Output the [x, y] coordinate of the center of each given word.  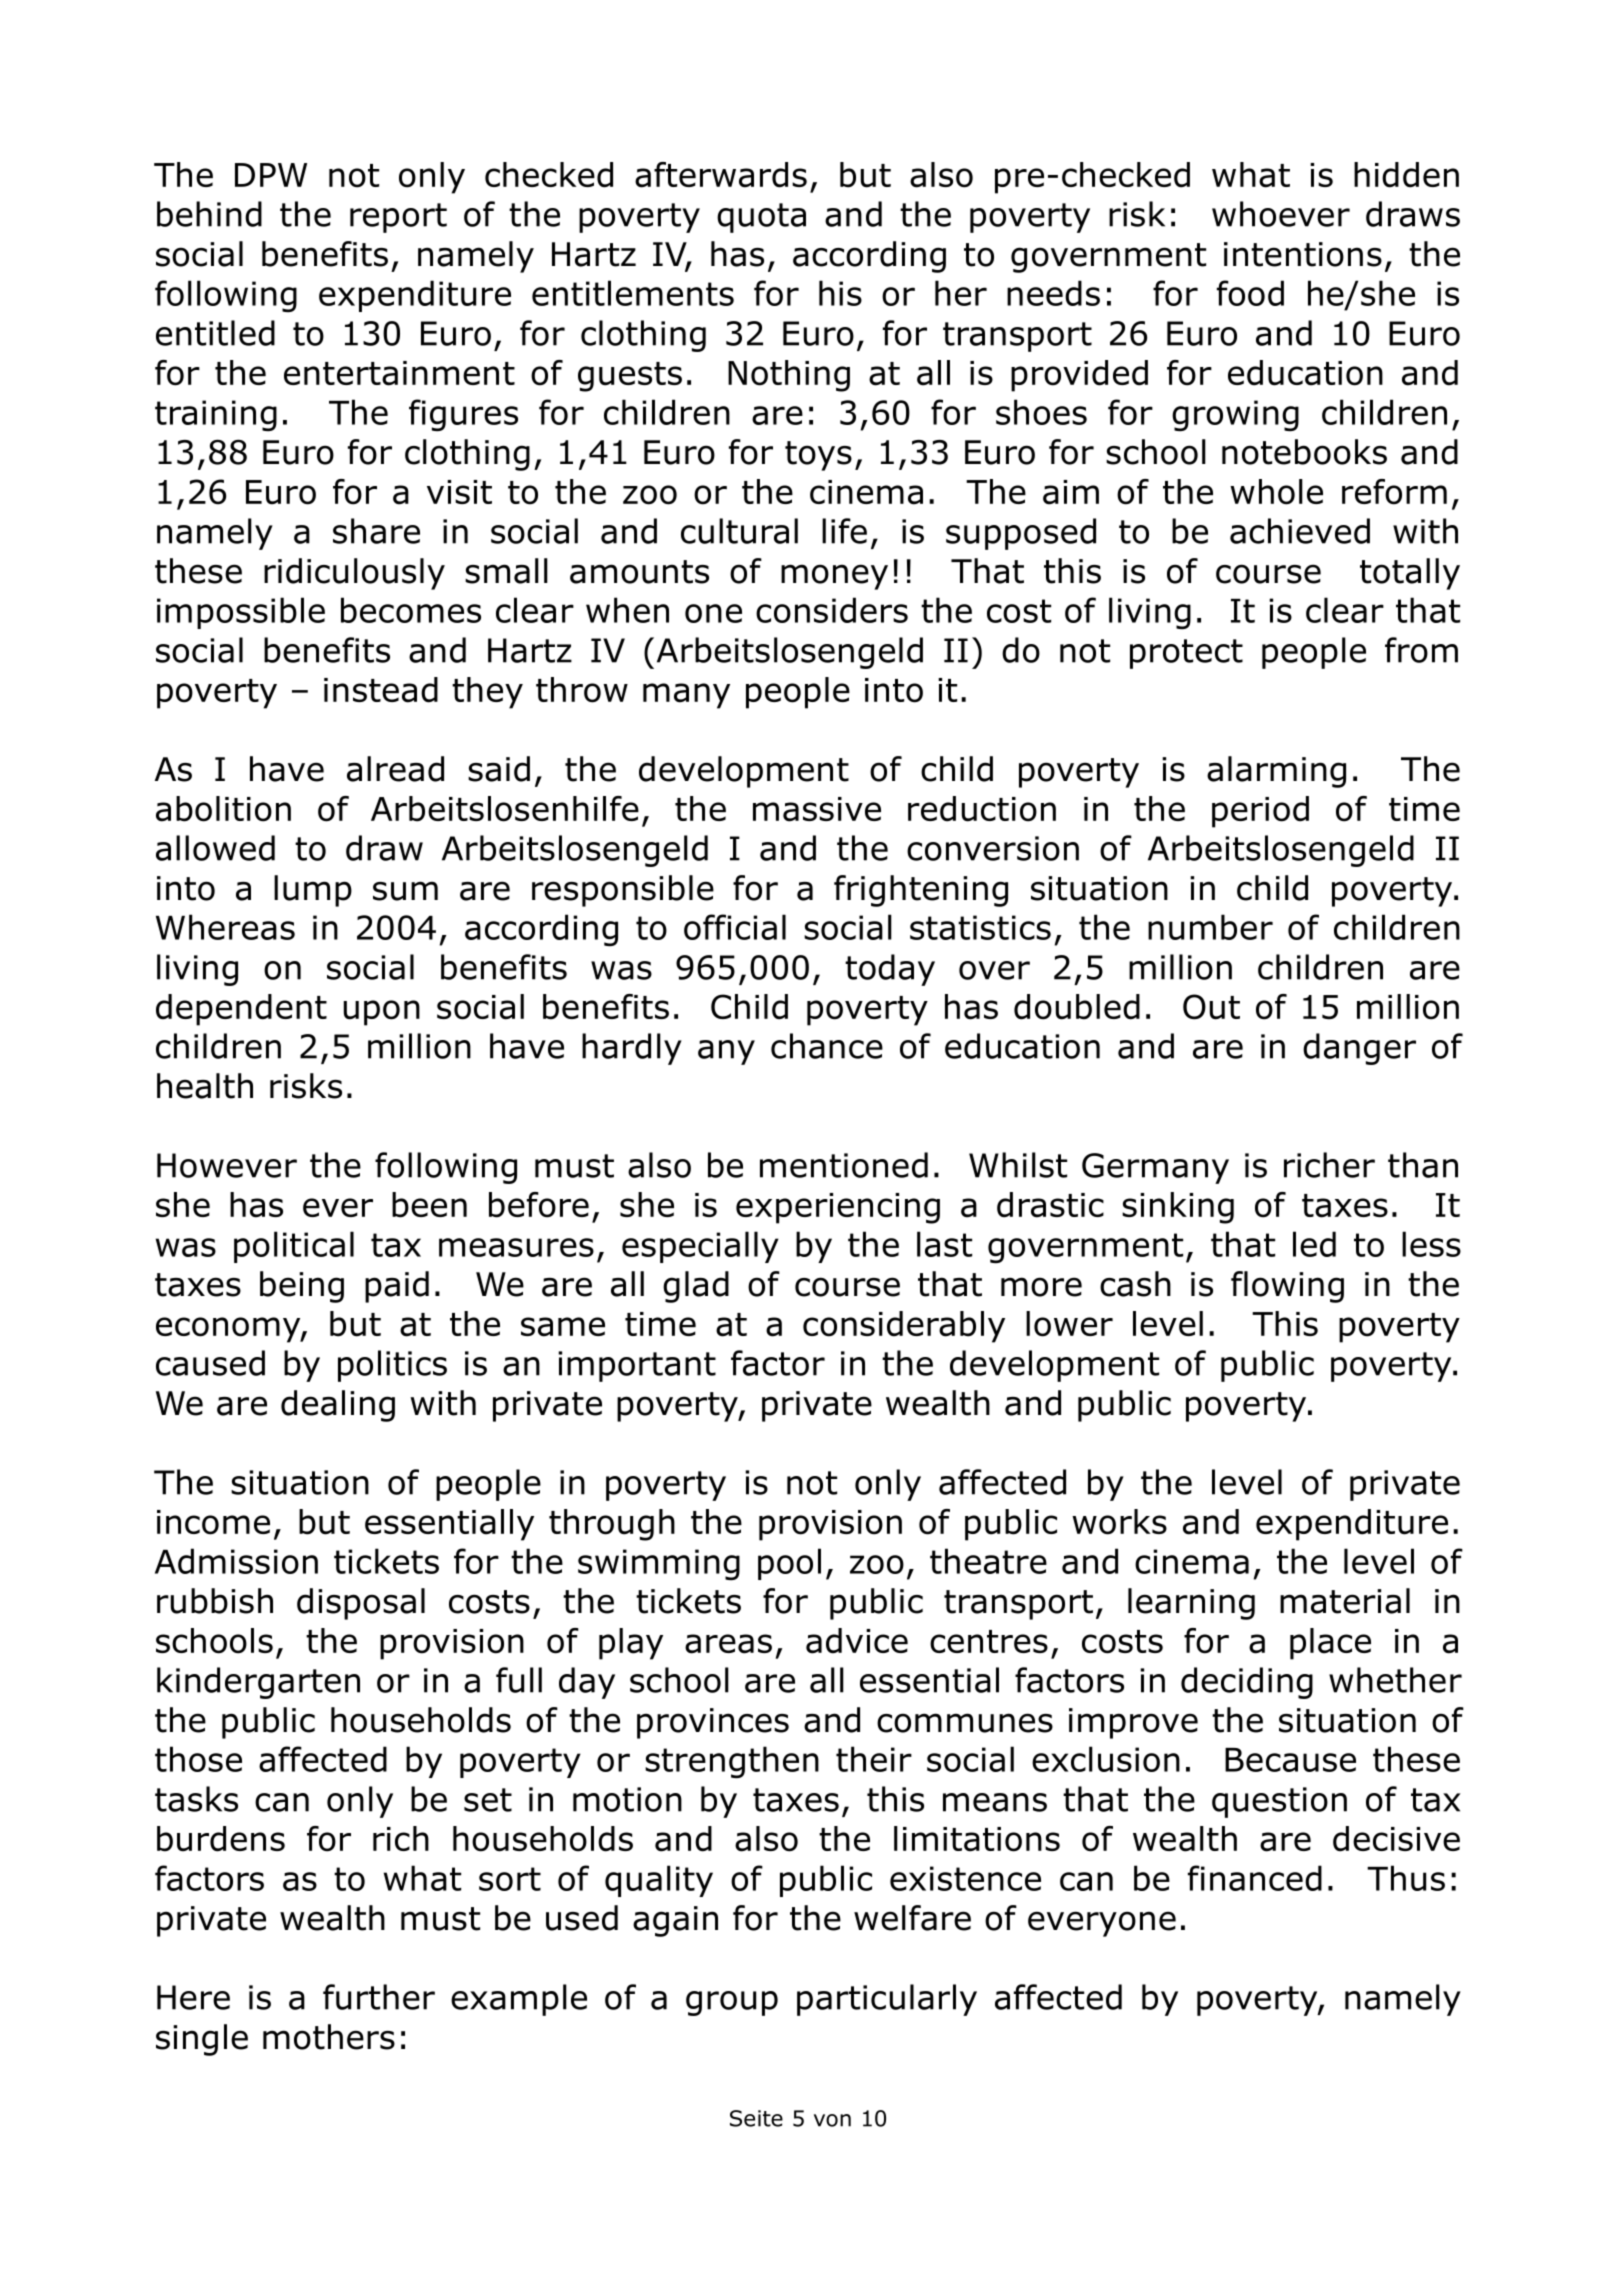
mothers [329, 2037]
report [398, 218]
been [429, 1205]
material [1345, 1601]
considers [832, 610]
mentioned [844, 1165]
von [832, 2120]
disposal [361, 1604]
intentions [1303, 254]
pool [789, 1564]
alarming [1276, 772]
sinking [1178, 1208]
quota [761, 218]
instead [381, 690]
